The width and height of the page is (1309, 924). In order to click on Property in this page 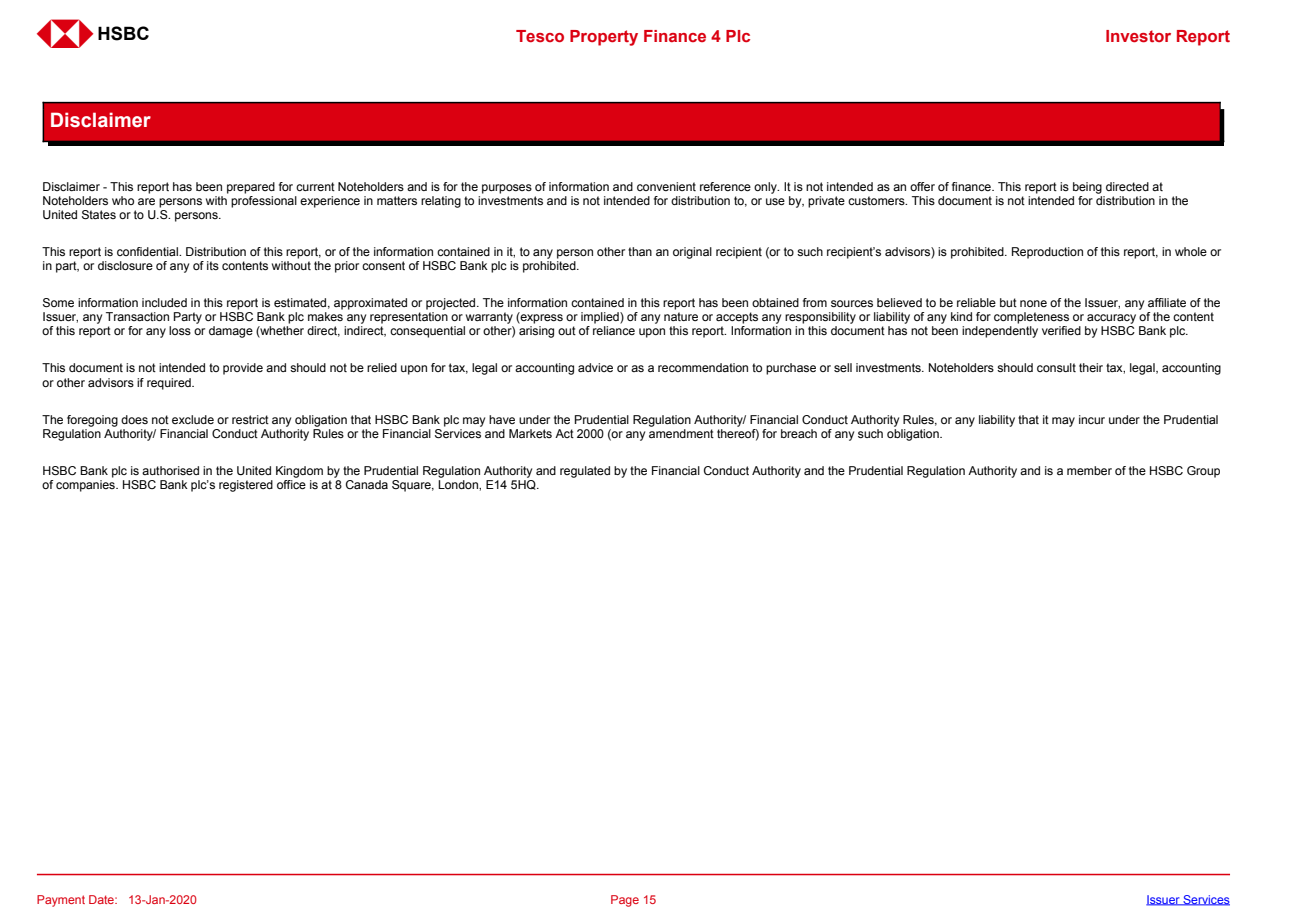, I will do `click(604, 38)`.
